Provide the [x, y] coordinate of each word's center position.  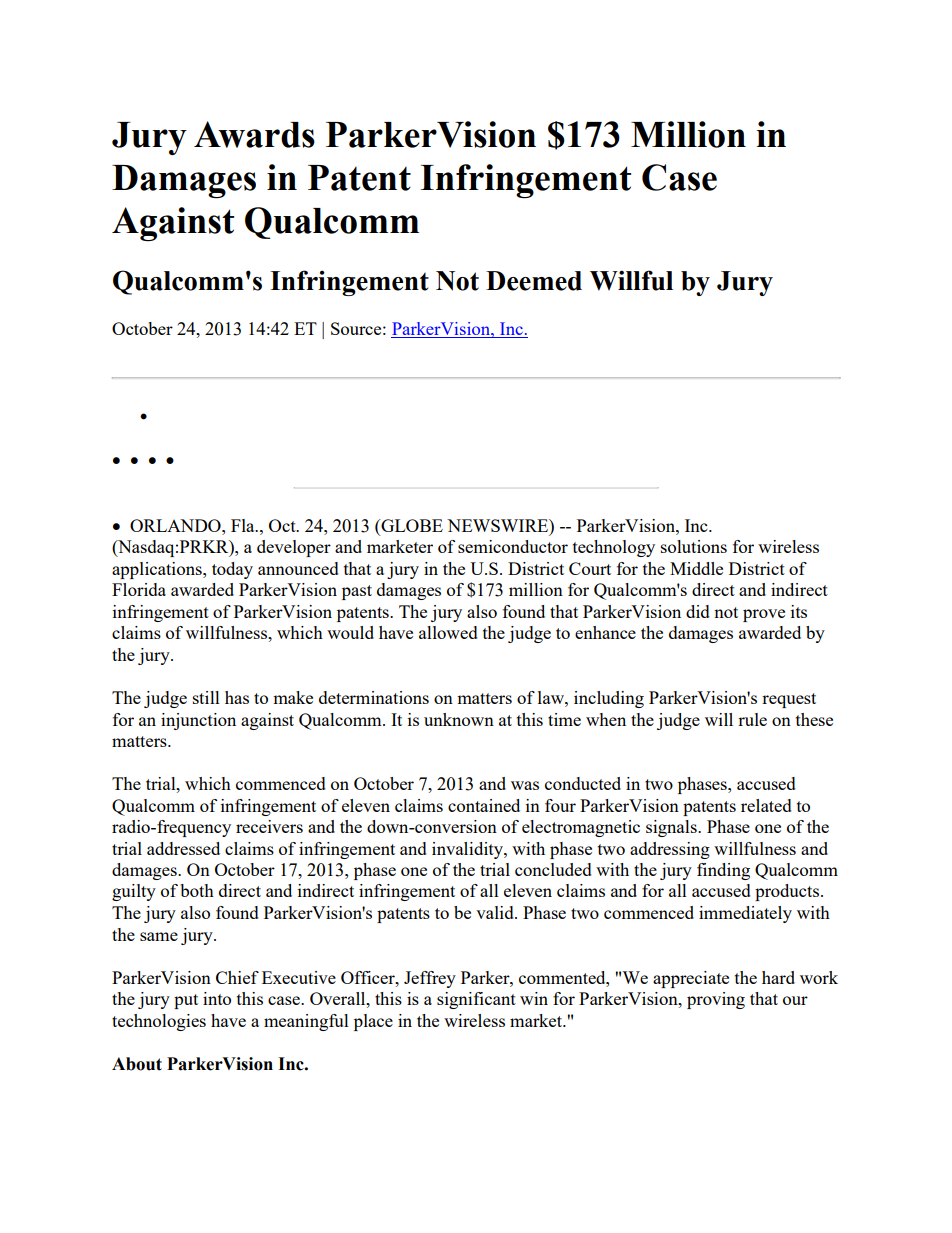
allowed [448, 632]
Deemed [534, 281]
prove [764, 615]
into [217, 998]
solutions [694, 546]
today [232, 570]
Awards [254, 134]
